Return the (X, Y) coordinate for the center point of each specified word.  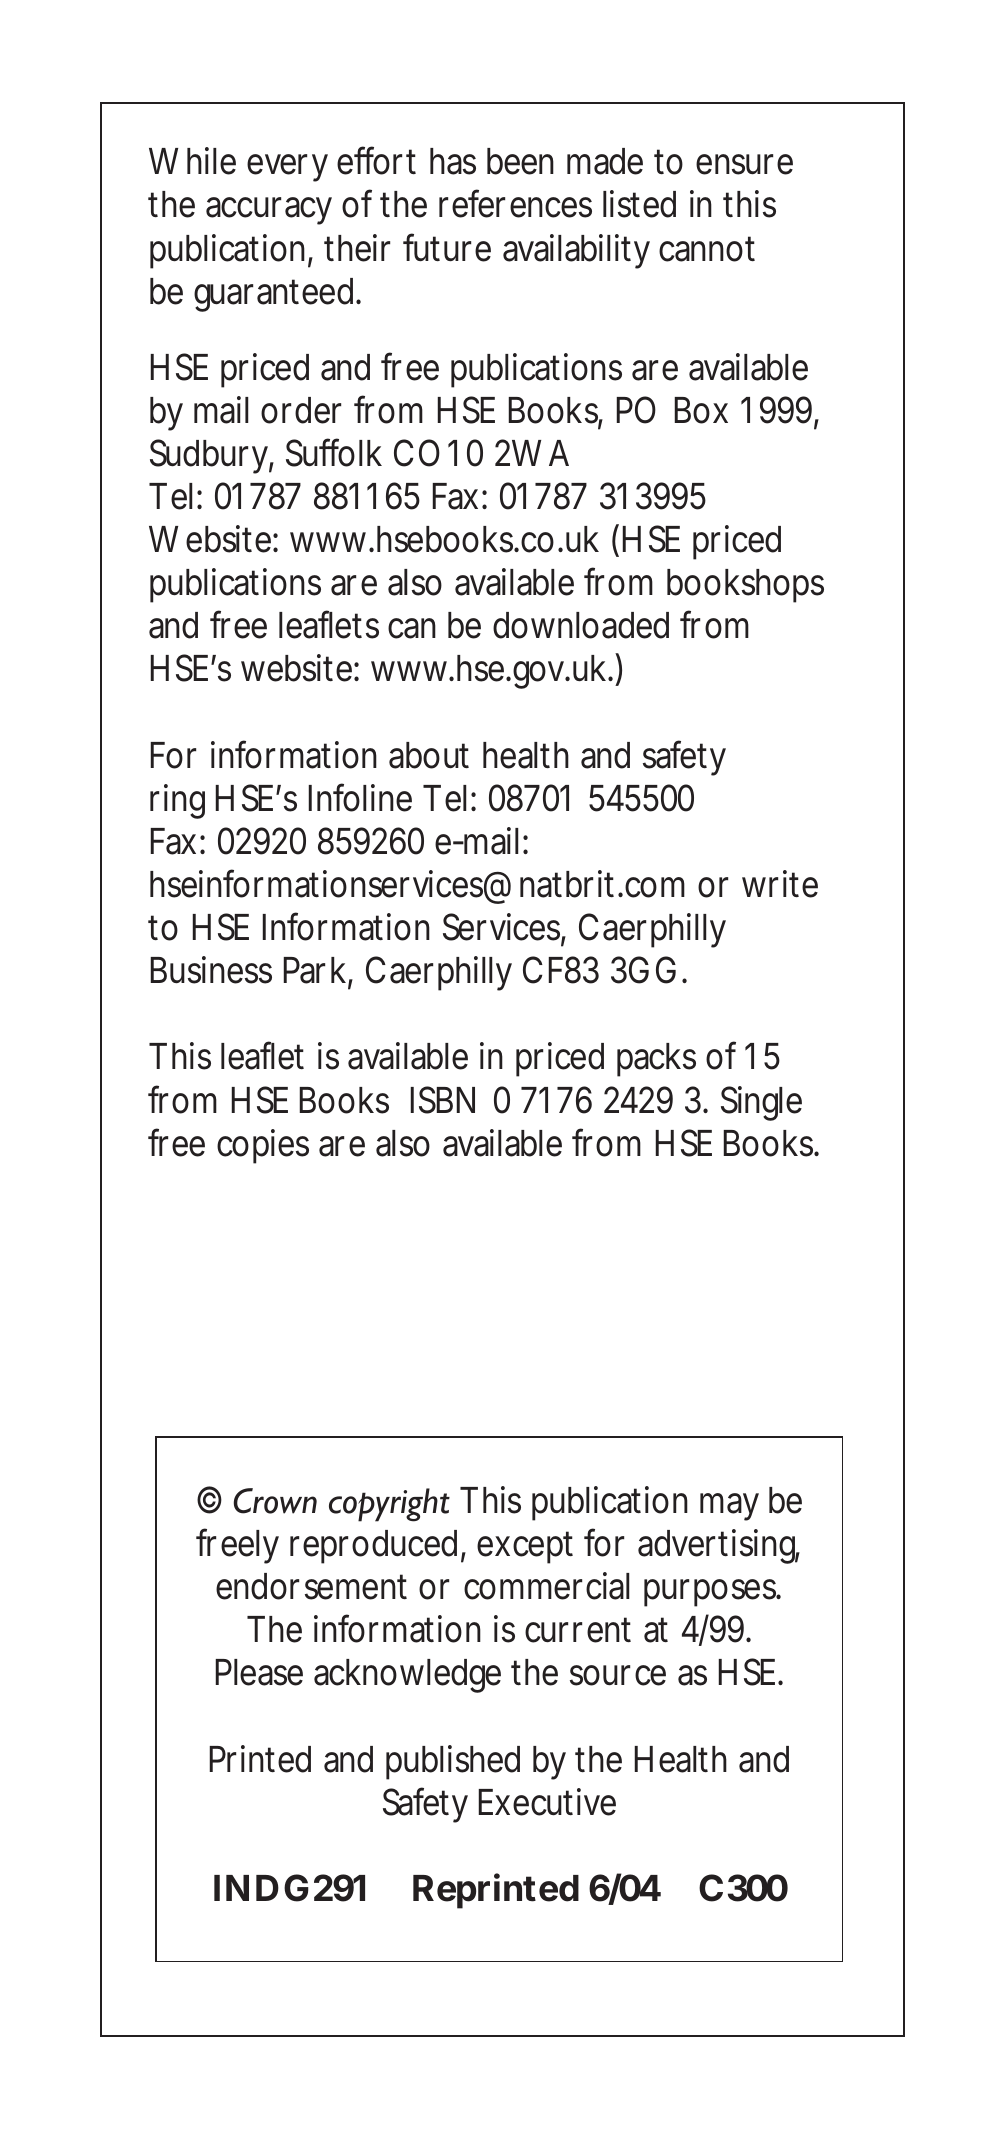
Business (211, 970)
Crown (275, 1501)
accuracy (269, 211)
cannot (707, 249)
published (453, 1762)
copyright (389, 1505)
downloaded (581, 625)
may (729, 1507)
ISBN (442, 1100)
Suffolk (334, 452)
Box (701, 410)
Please (259, 1672)
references (515, 204)
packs (656, 1060)
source (618, 1675)
